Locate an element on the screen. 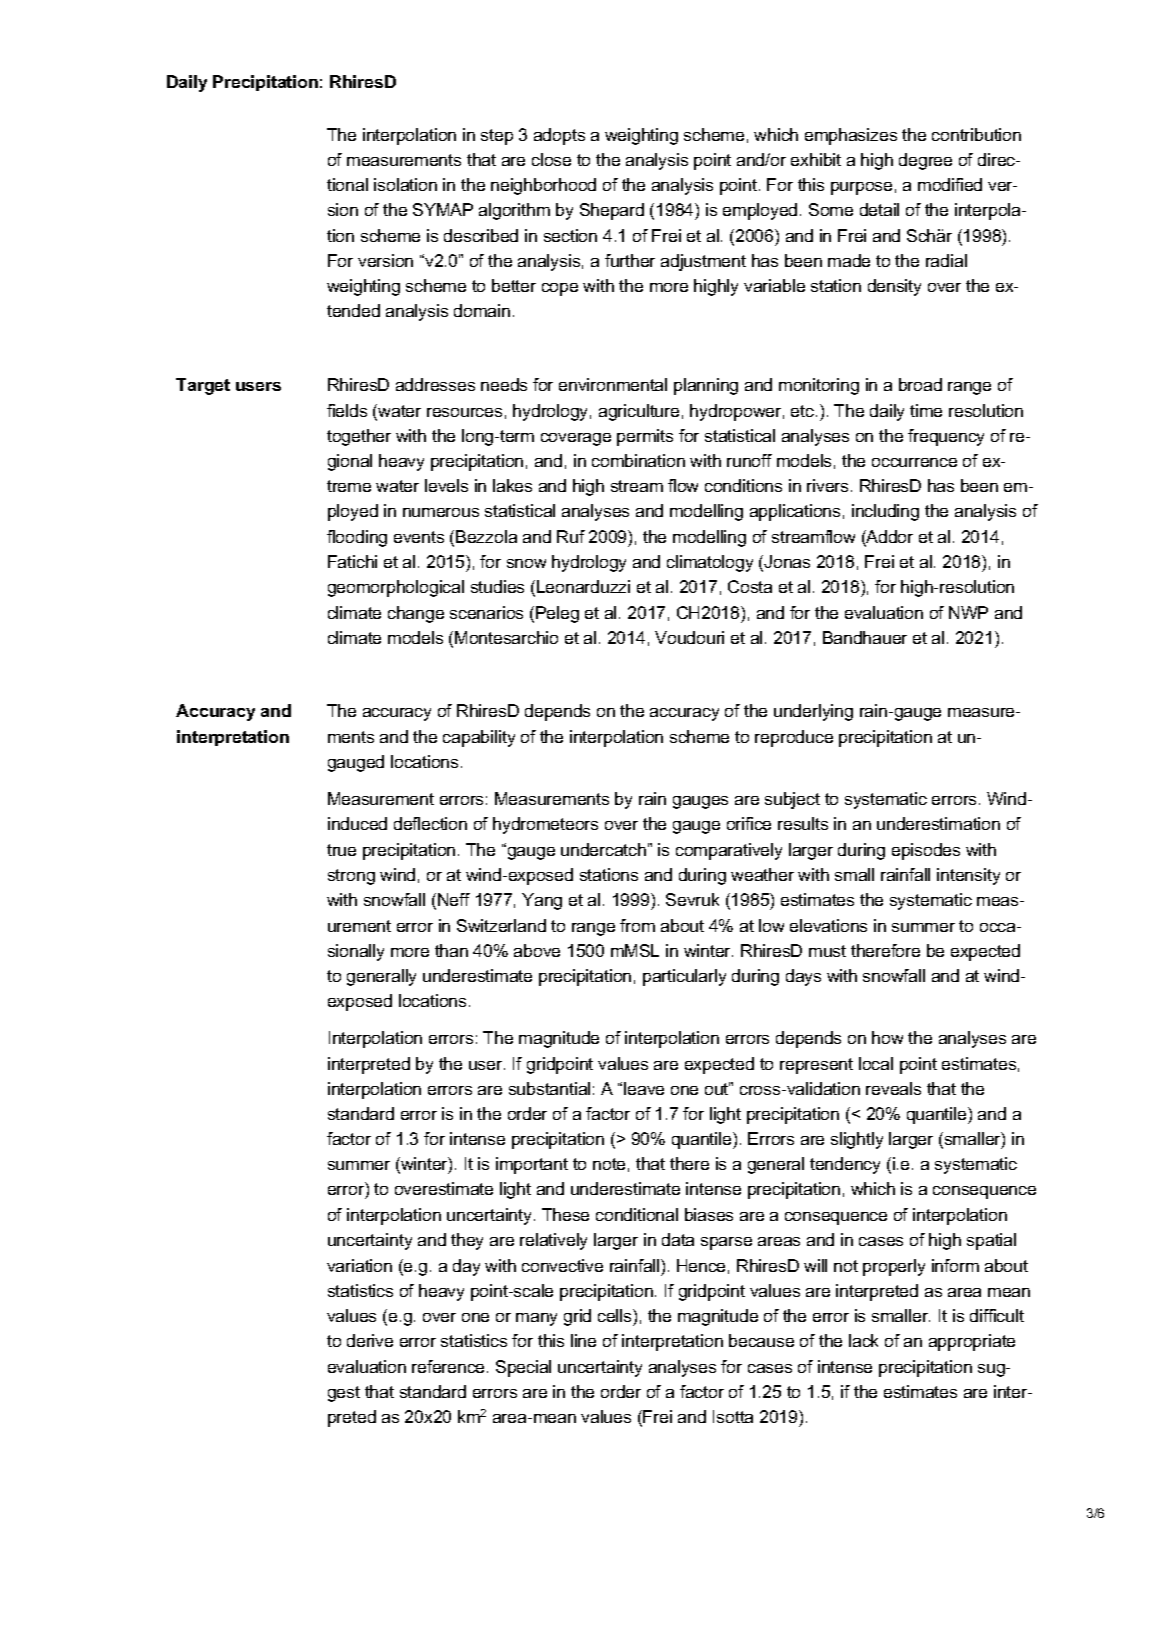  Shepard is located at coordinates (612, 211).
